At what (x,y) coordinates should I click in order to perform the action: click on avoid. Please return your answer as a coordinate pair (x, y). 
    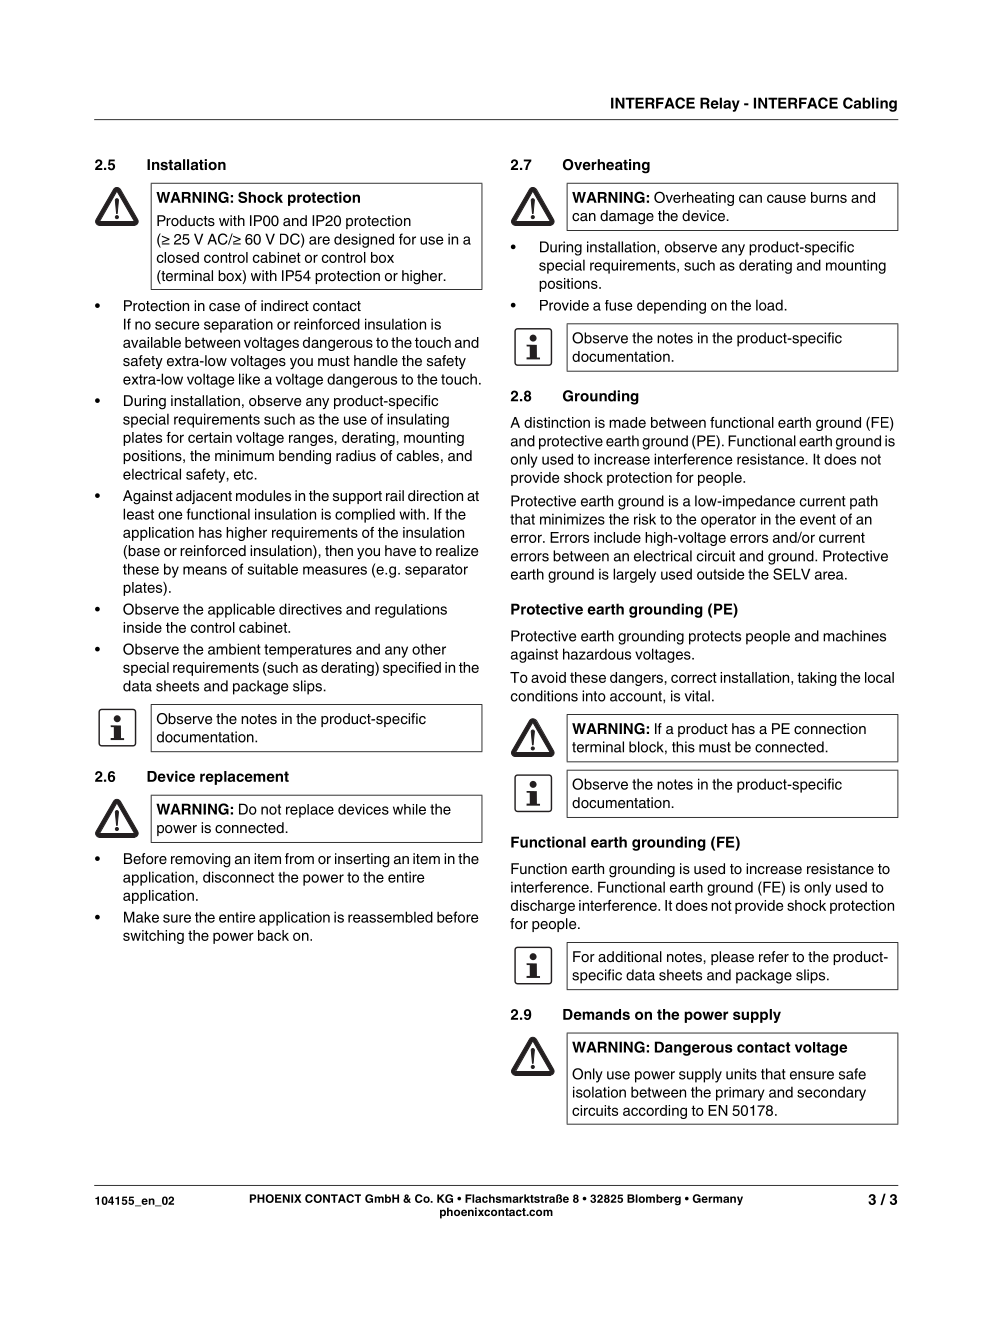
    Looking at the image, I should click on (548, 677).
